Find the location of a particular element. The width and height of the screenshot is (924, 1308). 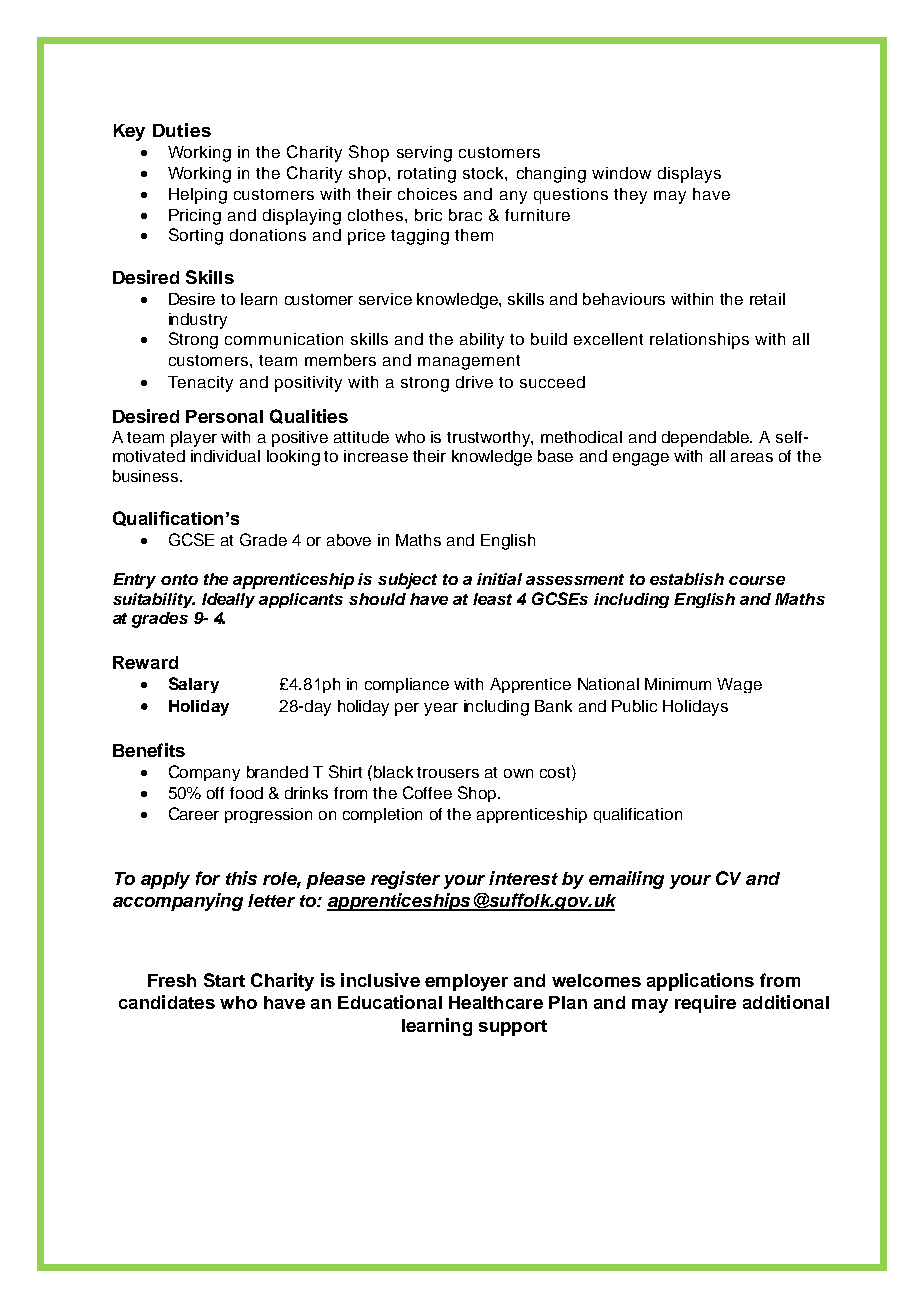

areas is located at coordinates (752, 457).
